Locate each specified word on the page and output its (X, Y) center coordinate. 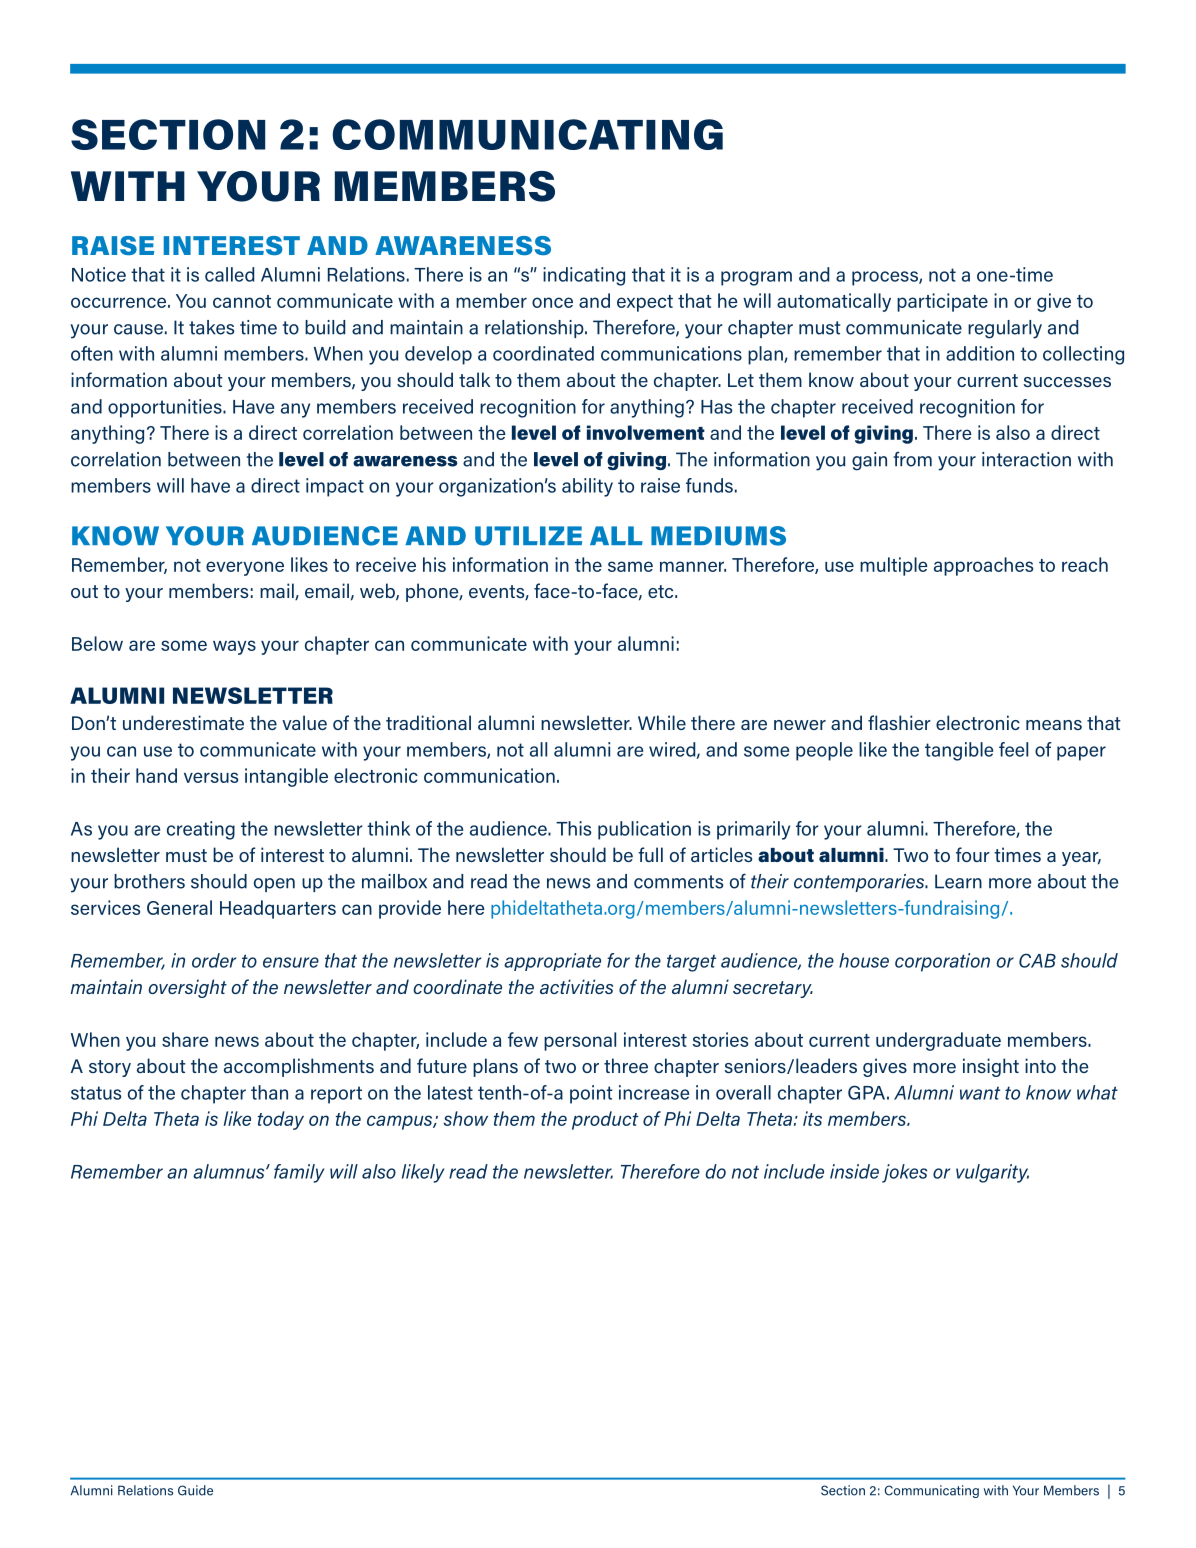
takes (211, 327)
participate (942, 302)
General (179, 907)
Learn (958, 881)
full (650, 854)
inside (854, 1171)
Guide (195, 1490)
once (552, 302)
